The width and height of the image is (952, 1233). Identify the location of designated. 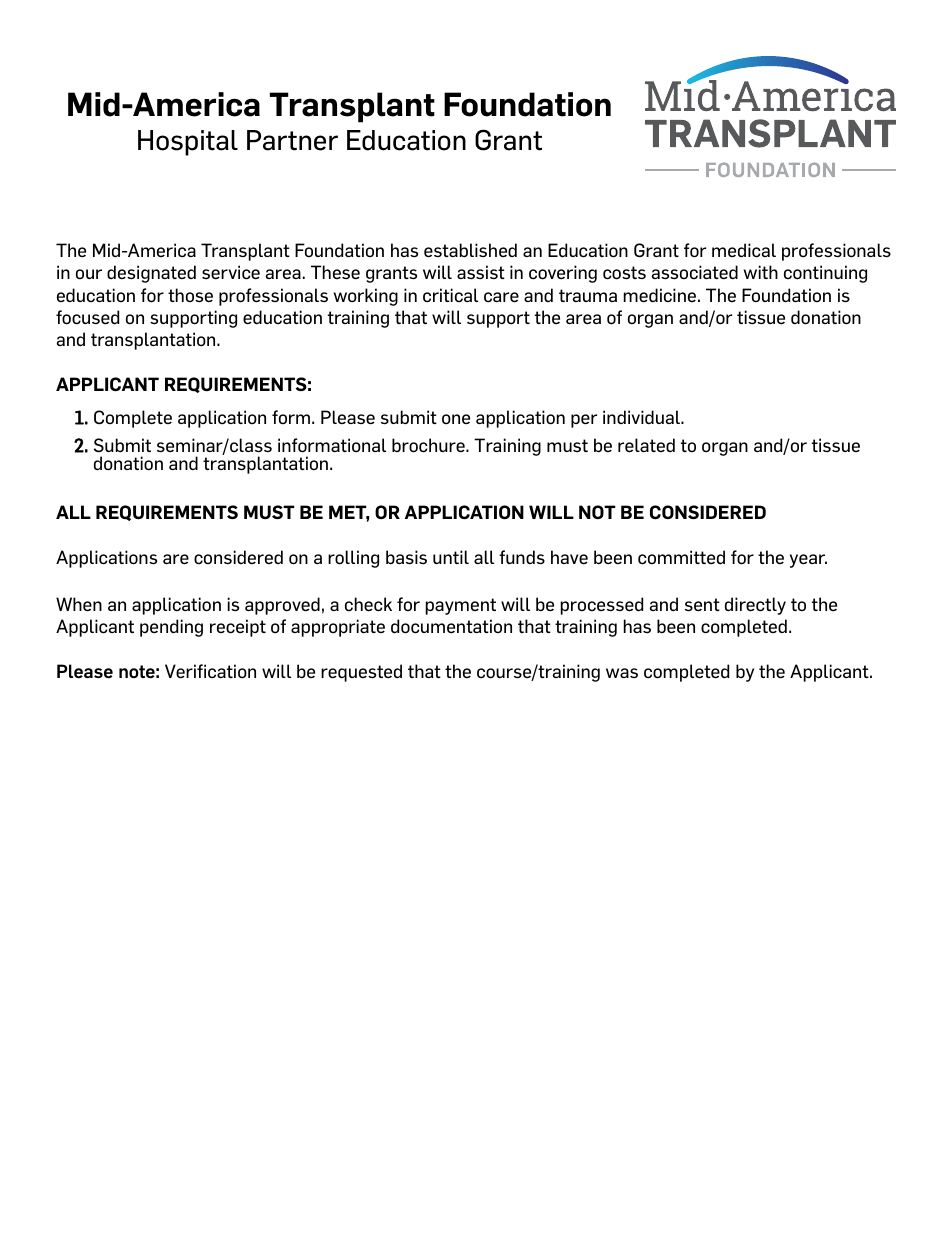
(151, 274).
